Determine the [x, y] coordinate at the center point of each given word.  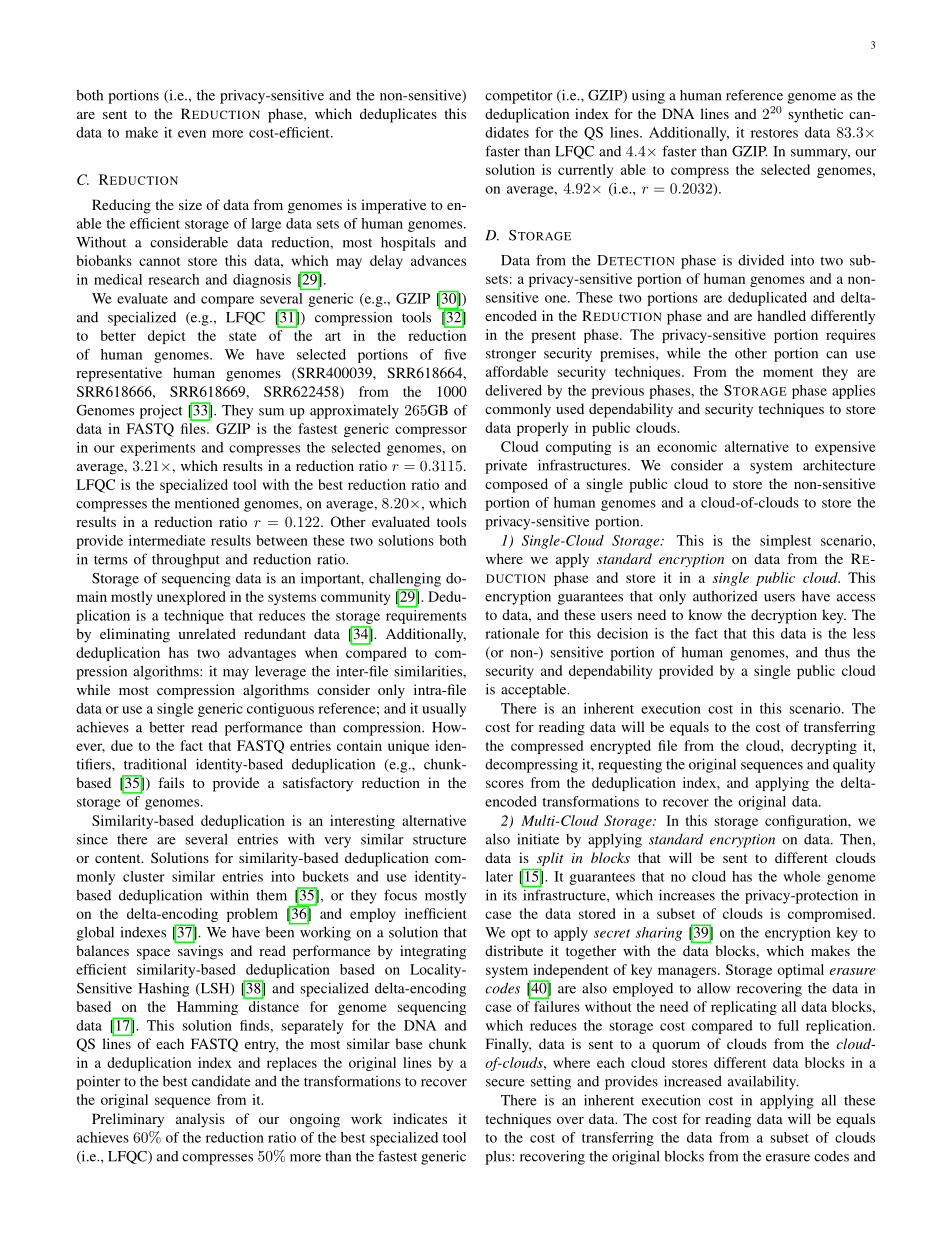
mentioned [207, 503]
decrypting [824, 747]
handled [781, 315]
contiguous [280, 710]
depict [166, 337]
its [510, 895]
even [192, 134]
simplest [785, 542]
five [455, 354]
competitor [519, 97]
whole [802, 876]
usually [444, 710]
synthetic [816, 115]
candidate [221, 1081]
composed [516, 485]
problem [252, 915]
